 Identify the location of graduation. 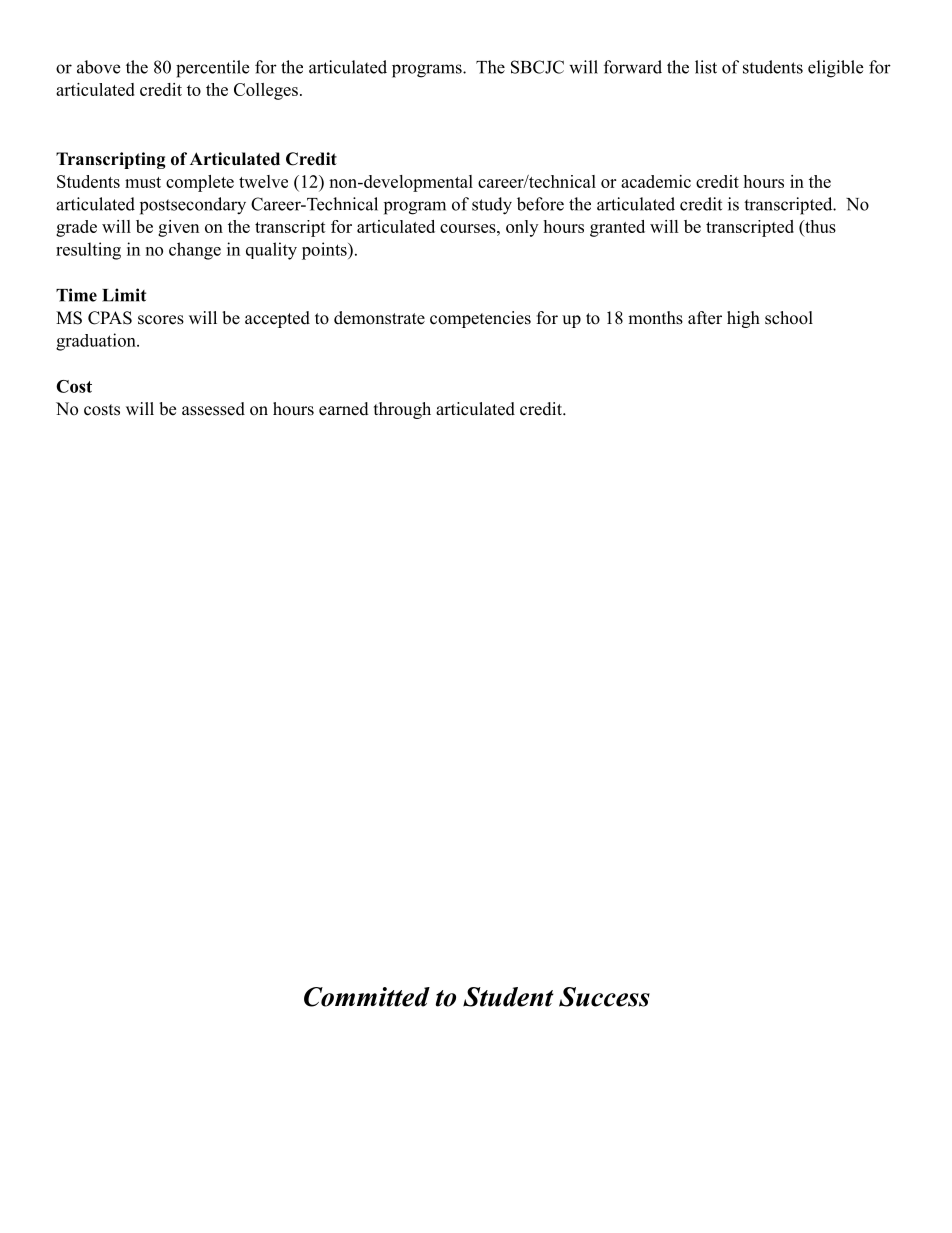
(97, 342).
